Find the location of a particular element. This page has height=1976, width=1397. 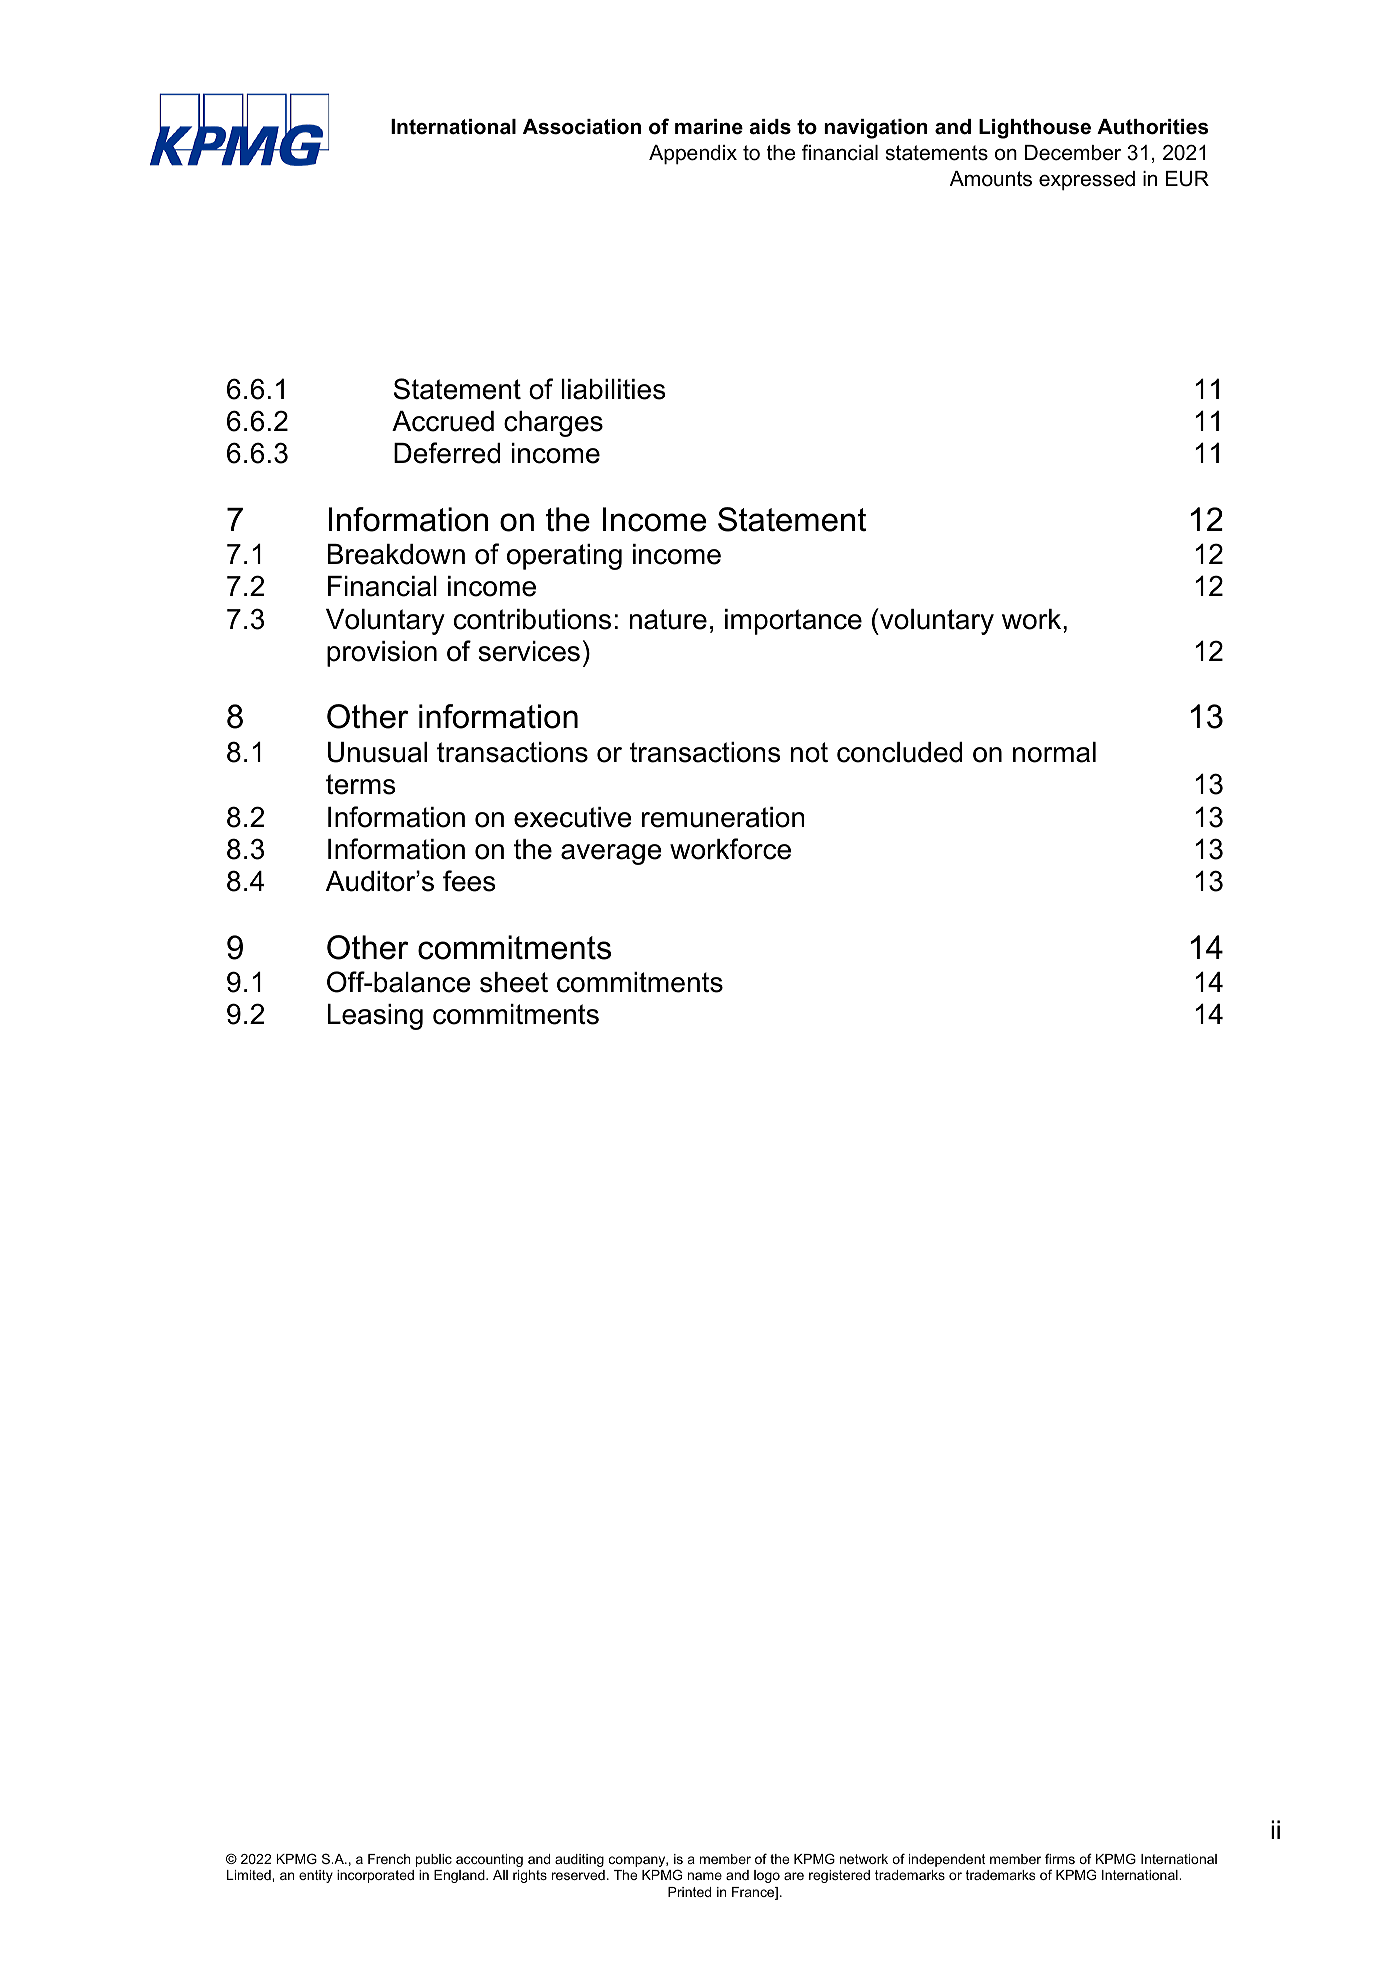

normal is located at coordinates (1054, 752).
